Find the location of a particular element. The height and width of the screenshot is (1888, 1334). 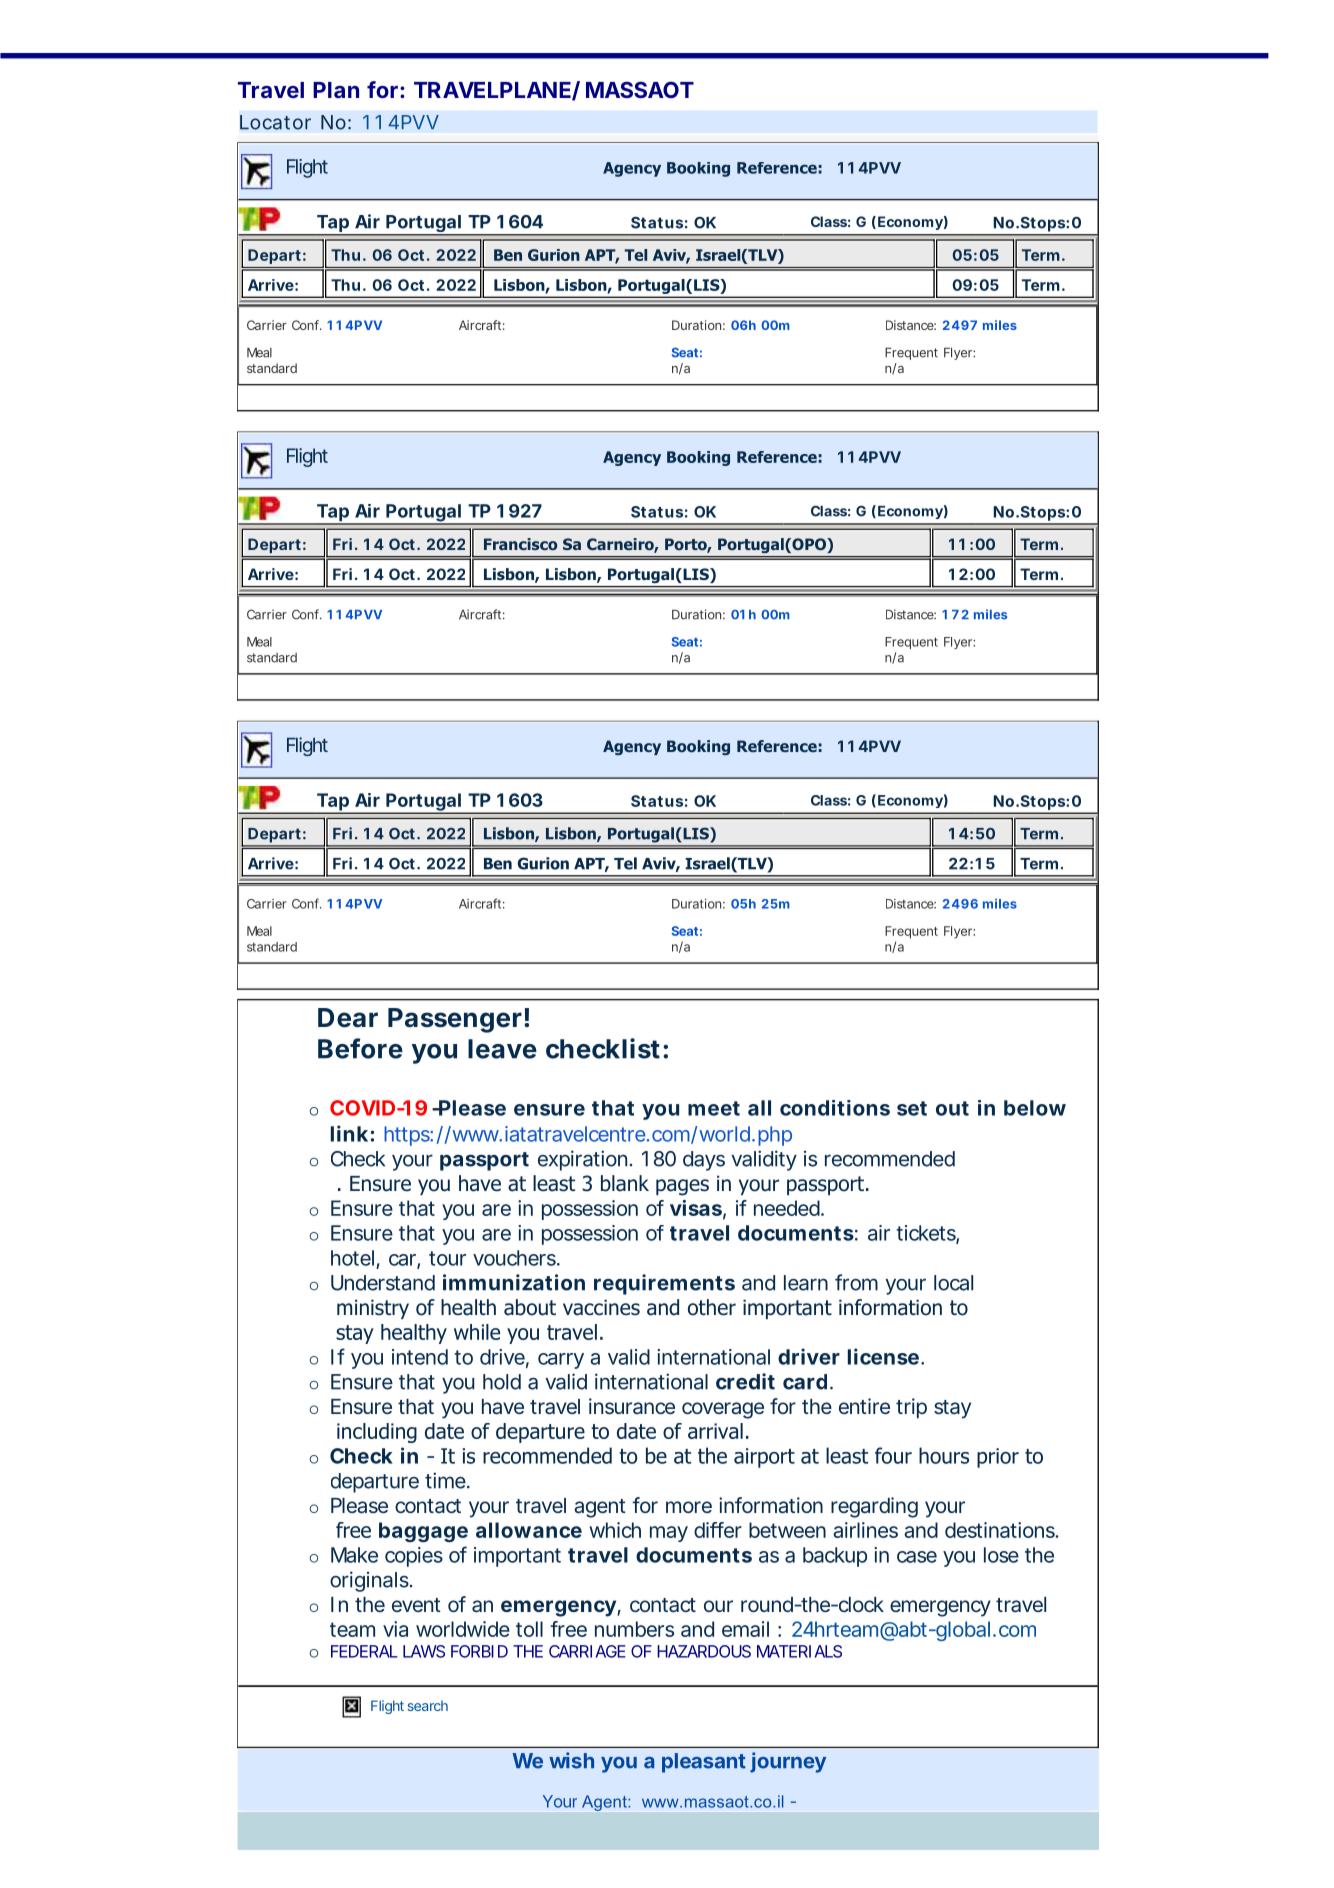

hotel is located at coordinates (352, 1258).
